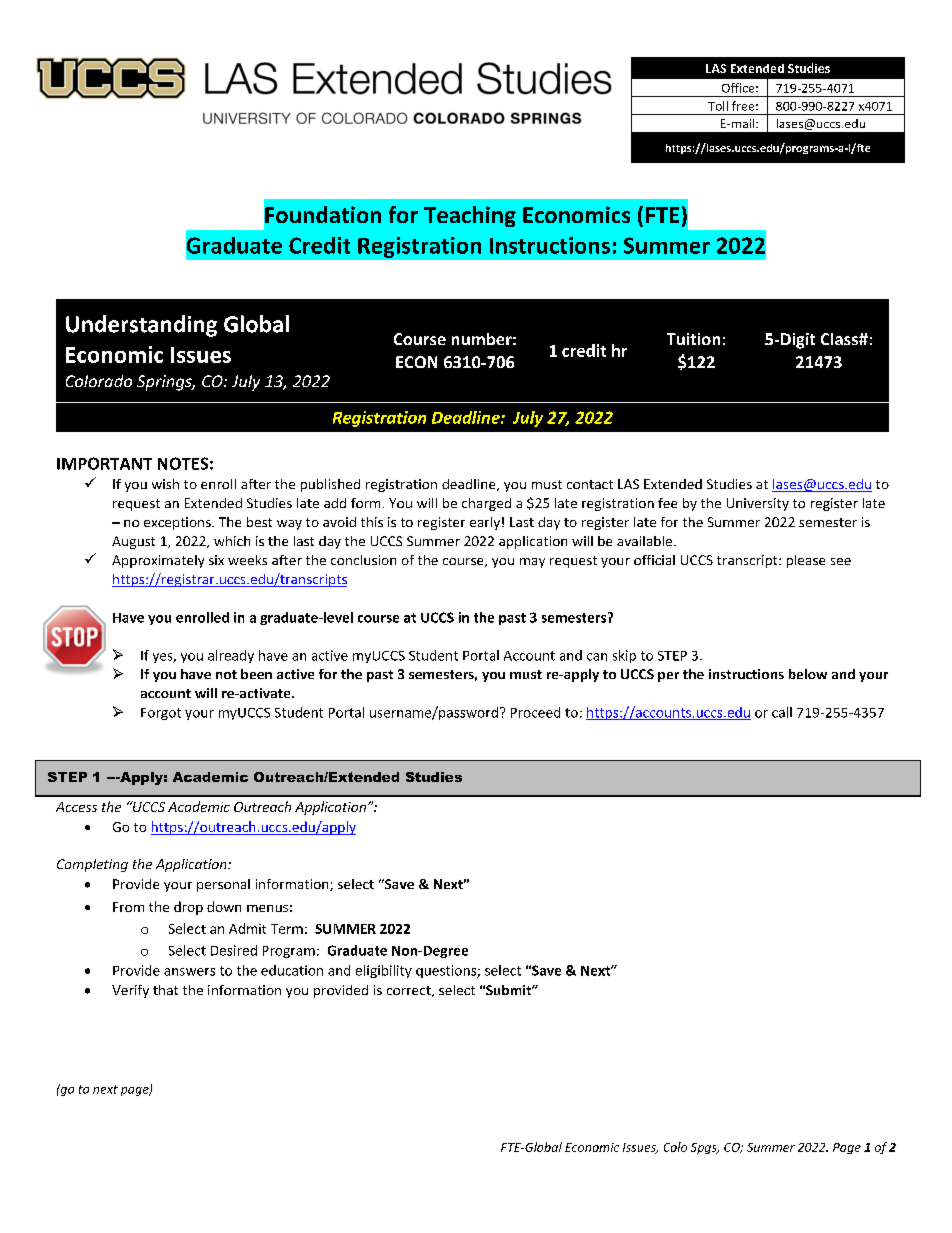  What do you see at coordinates (470, 216) in the document?
I see `Teaching` at bounding box center [470, 216].
